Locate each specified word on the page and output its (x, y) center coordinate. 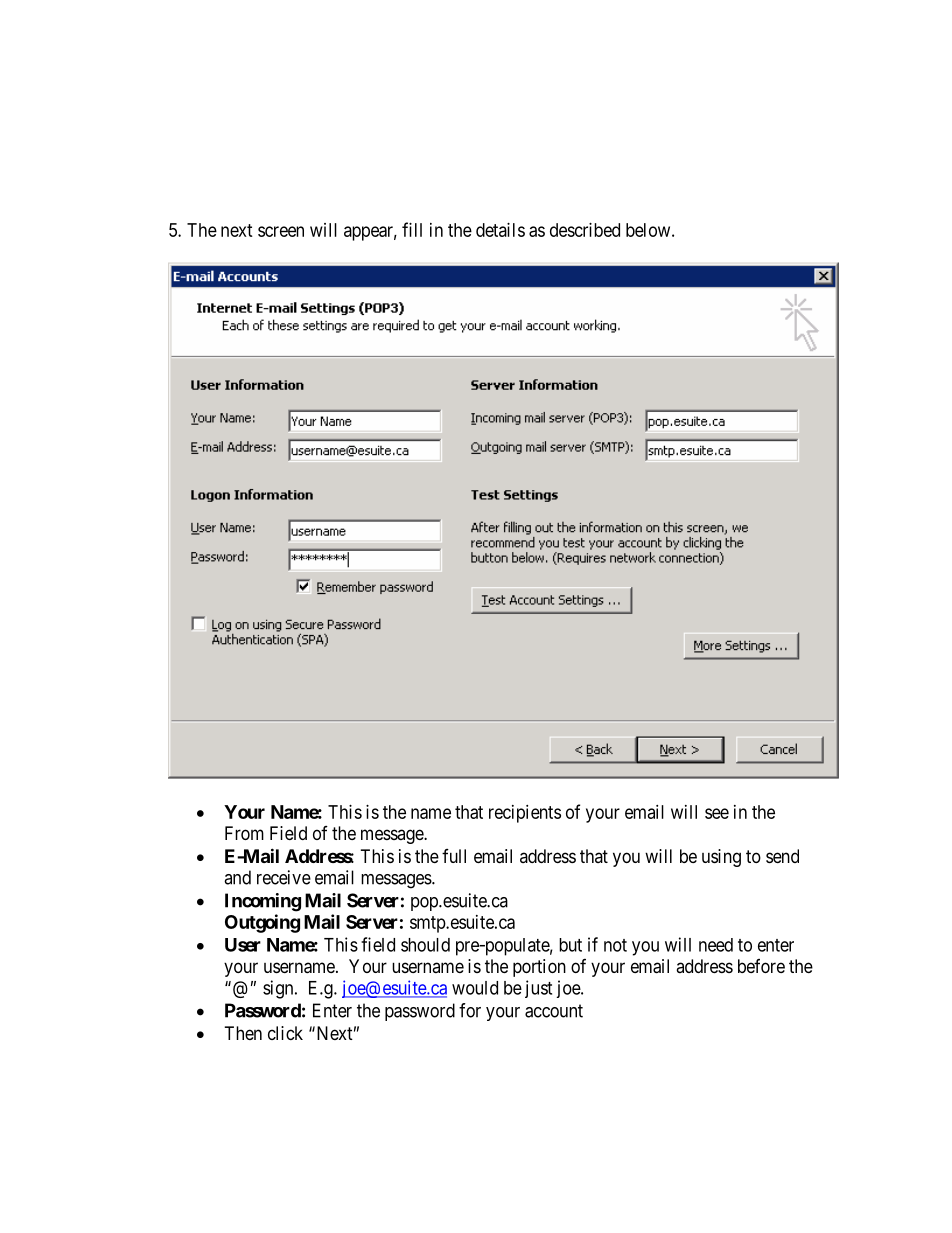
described (585, 230)
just (538, 989)
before (761, 966)
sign (279, 989)
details (500, 230)
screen (281, 231)
